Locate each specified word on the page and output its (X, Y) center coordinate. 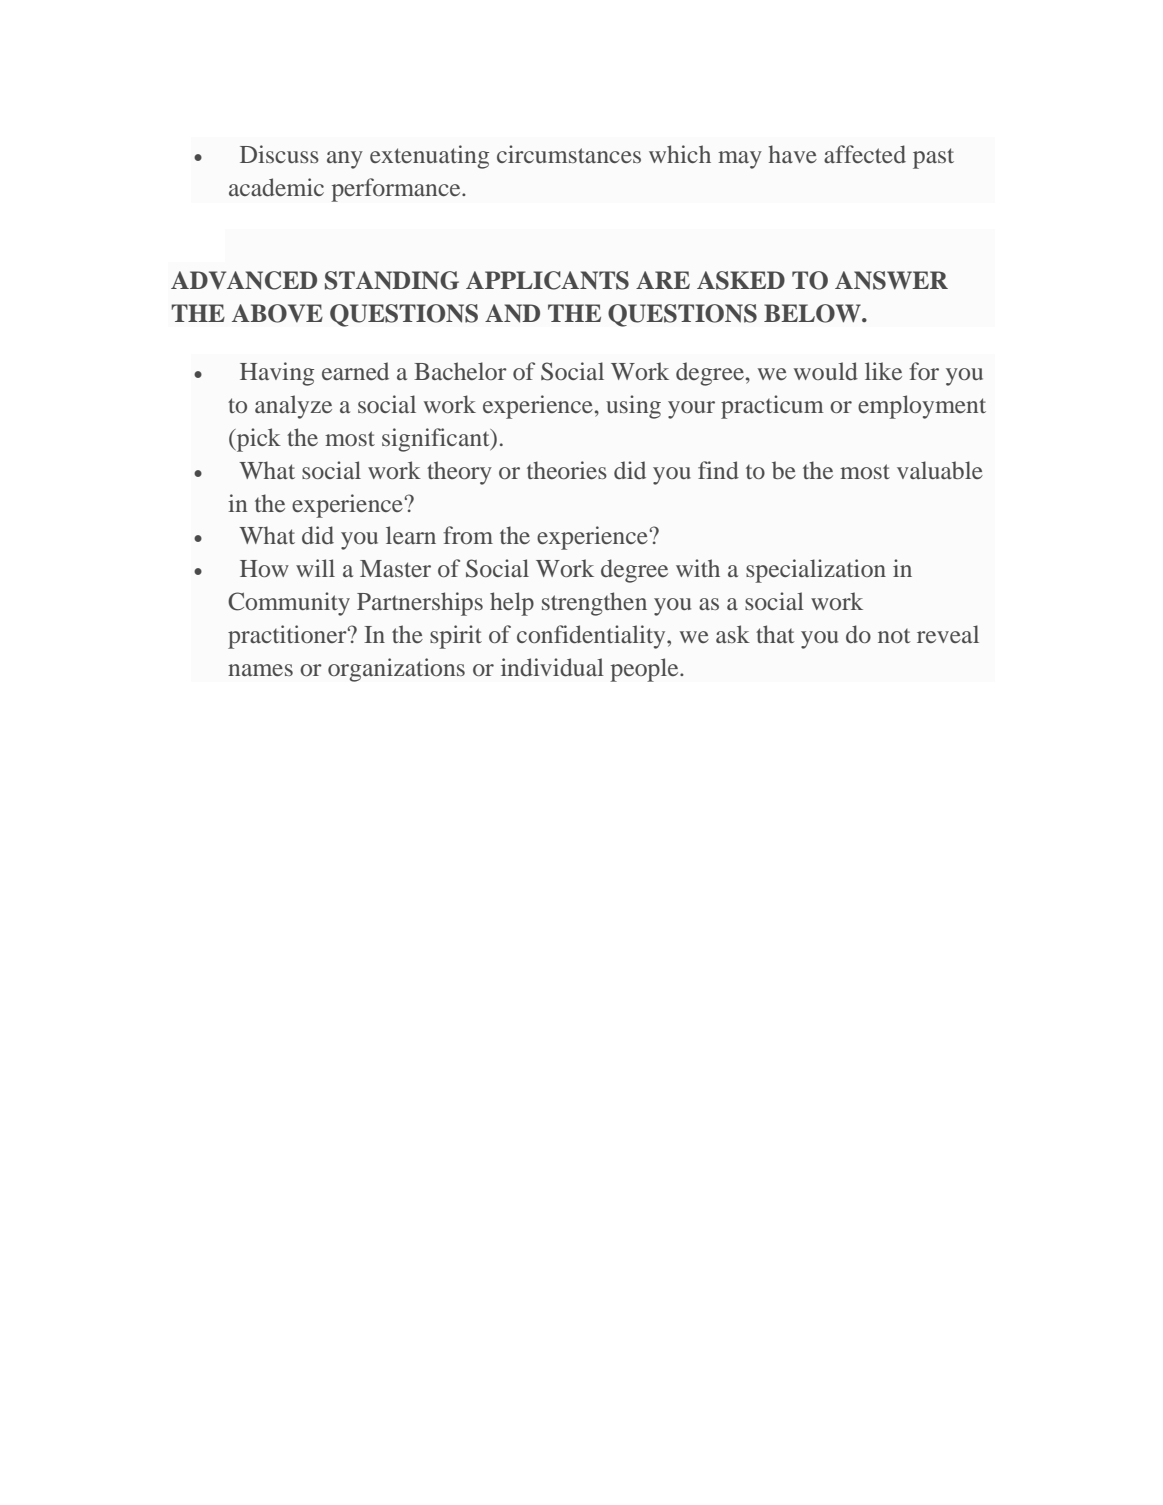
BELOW (813, 313)
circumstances (569, 154)
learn (411, 535)
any (345, 160)
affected (865, 154)
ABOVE (277, 313)
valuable (940, 470)
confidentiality (592, 637)
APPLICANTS (547, 280)
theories (567, 470)
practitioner (288, 637)
